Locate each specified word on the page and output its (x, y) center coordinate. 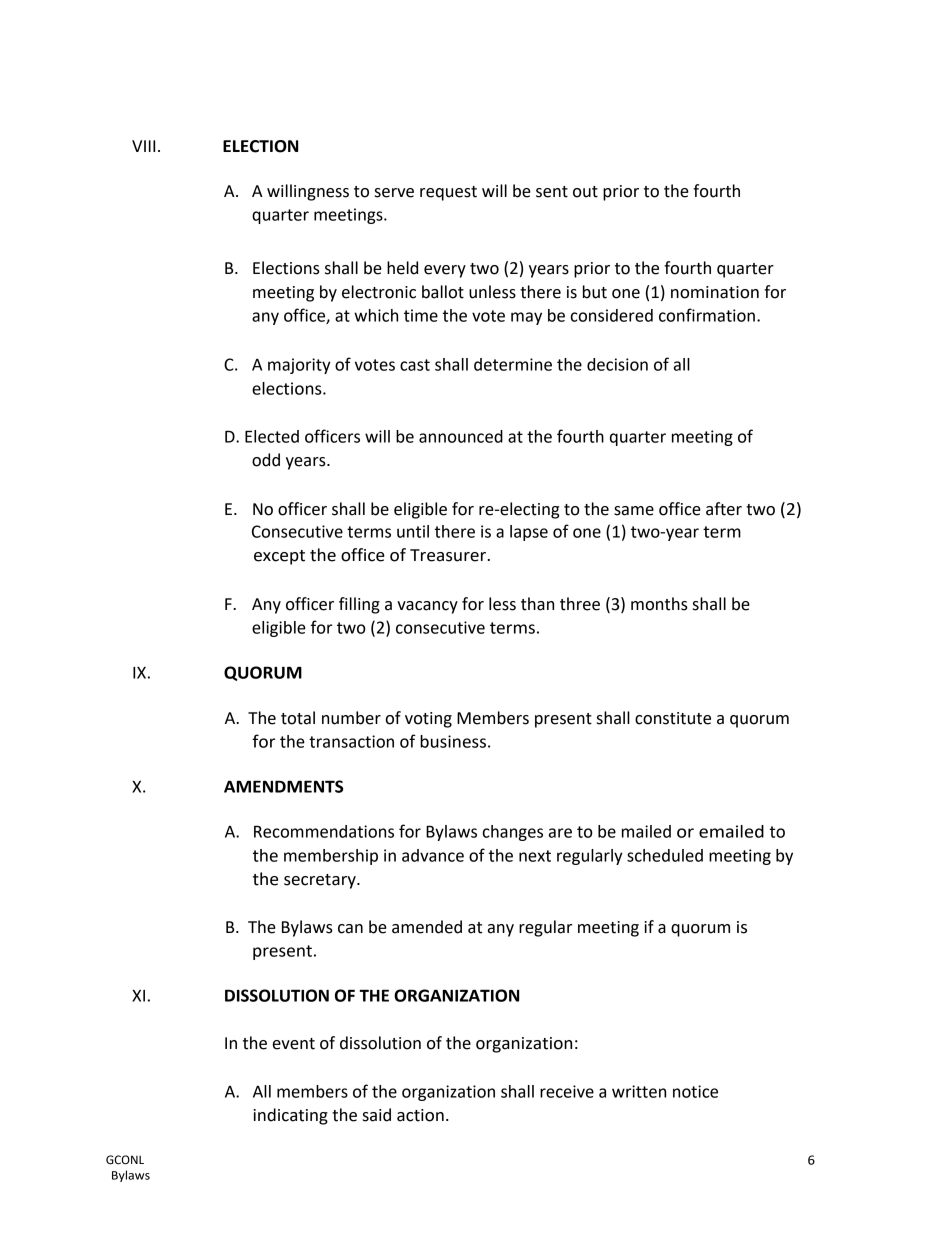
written (639, 1091)
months (659, 604)
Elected (272, 436)
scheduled (665, 855)
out (585, 192)
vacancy (427, 607)
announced (461, 436)
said (377, 1115)
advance (433, 855)
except (279, 557)
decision (617, 364)
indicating (290, 1116)
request (448, 193)
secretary (321, 881)
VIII (143, 146)
